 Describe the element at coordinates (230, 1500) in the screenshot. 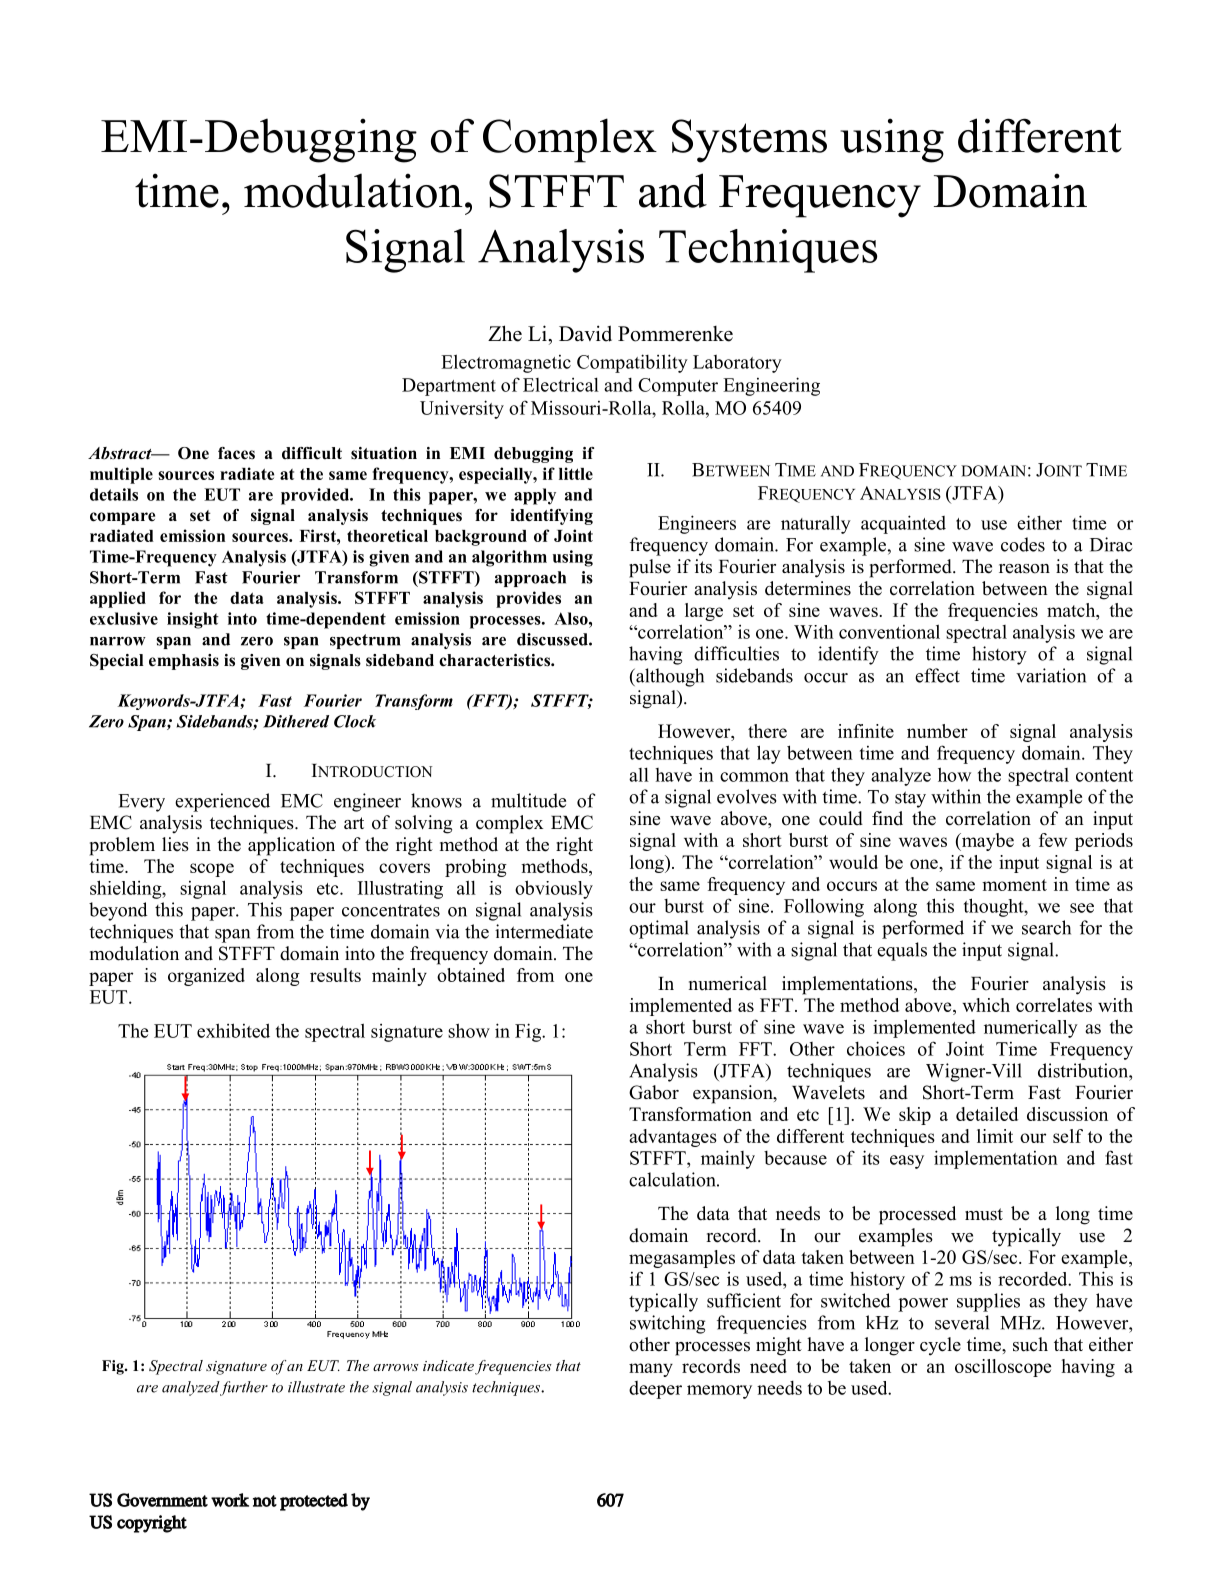

I see `work` at that location.
